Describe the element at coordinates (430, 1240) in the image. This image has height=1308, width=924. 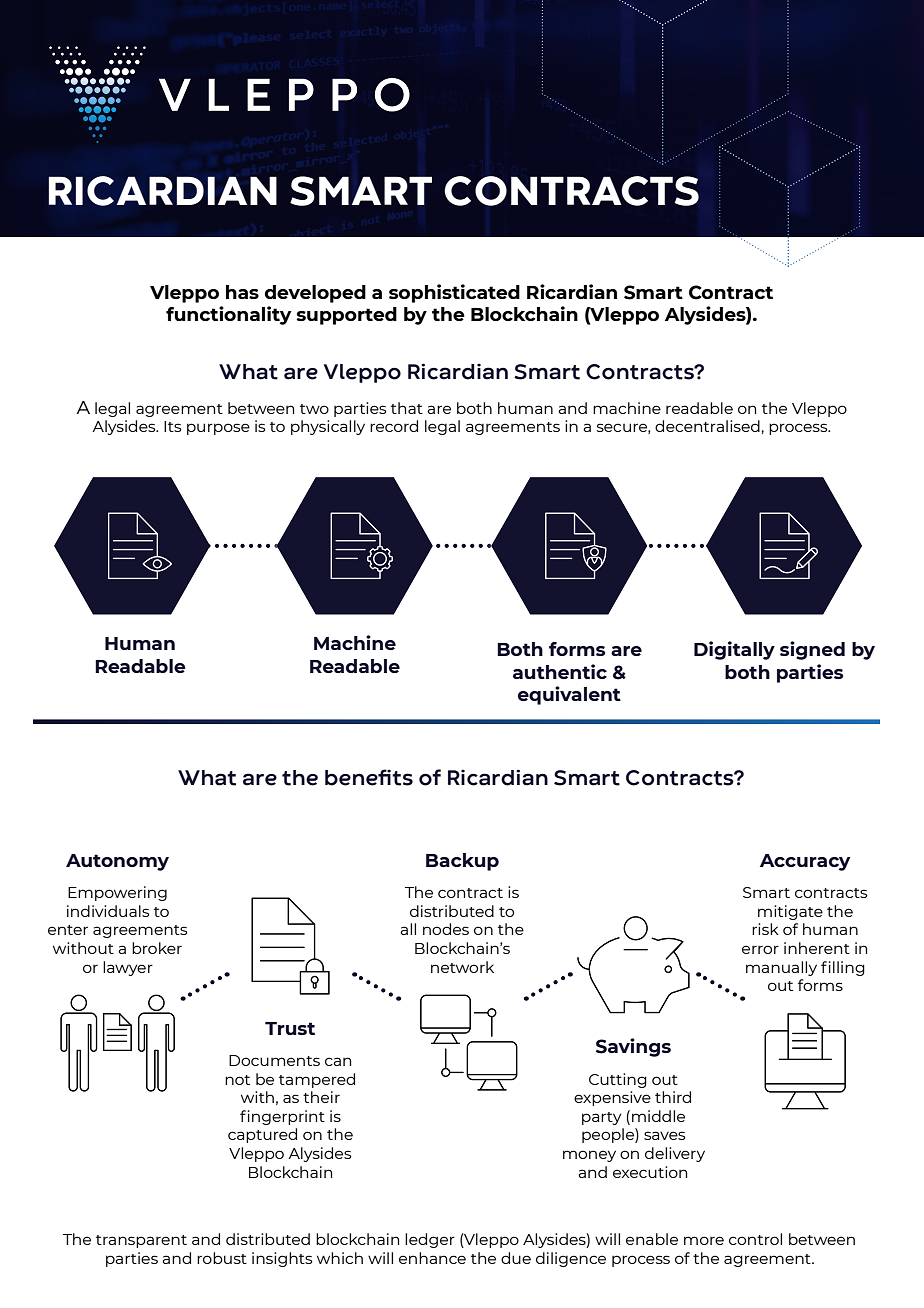
I see `ledger` at that location.
